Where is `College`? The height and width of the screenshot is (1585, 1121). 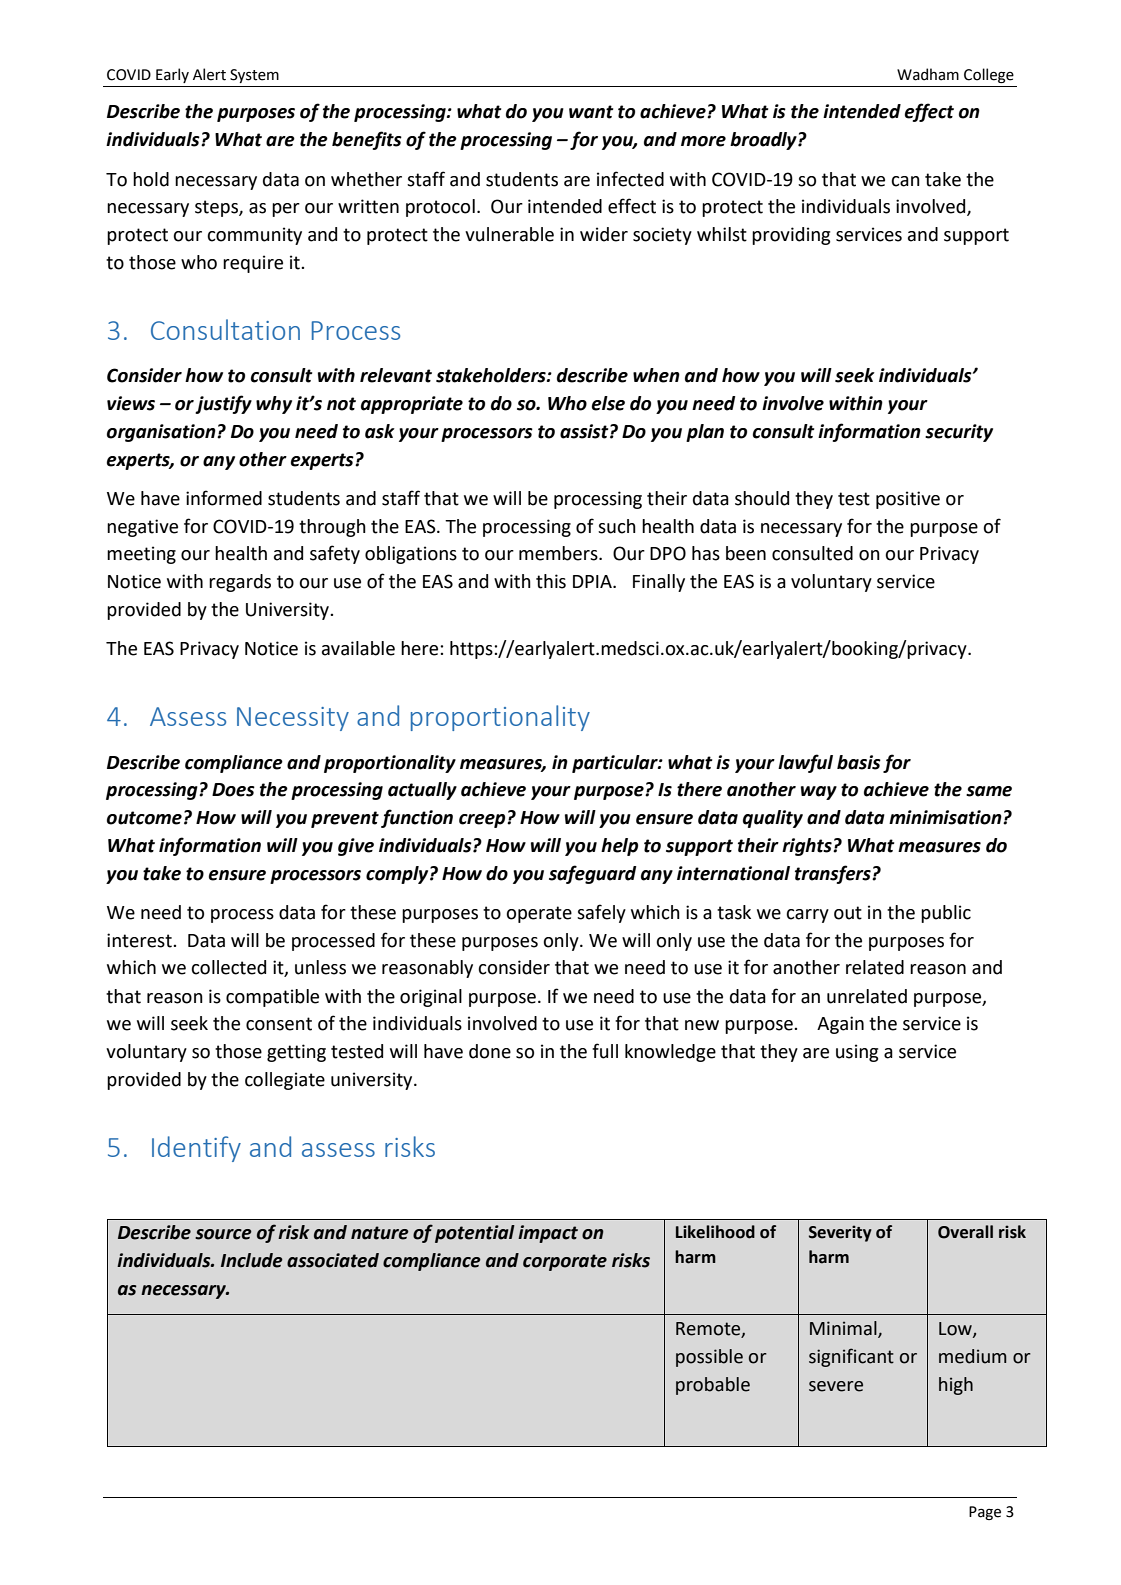 College is located at coordinates (989, 75).
